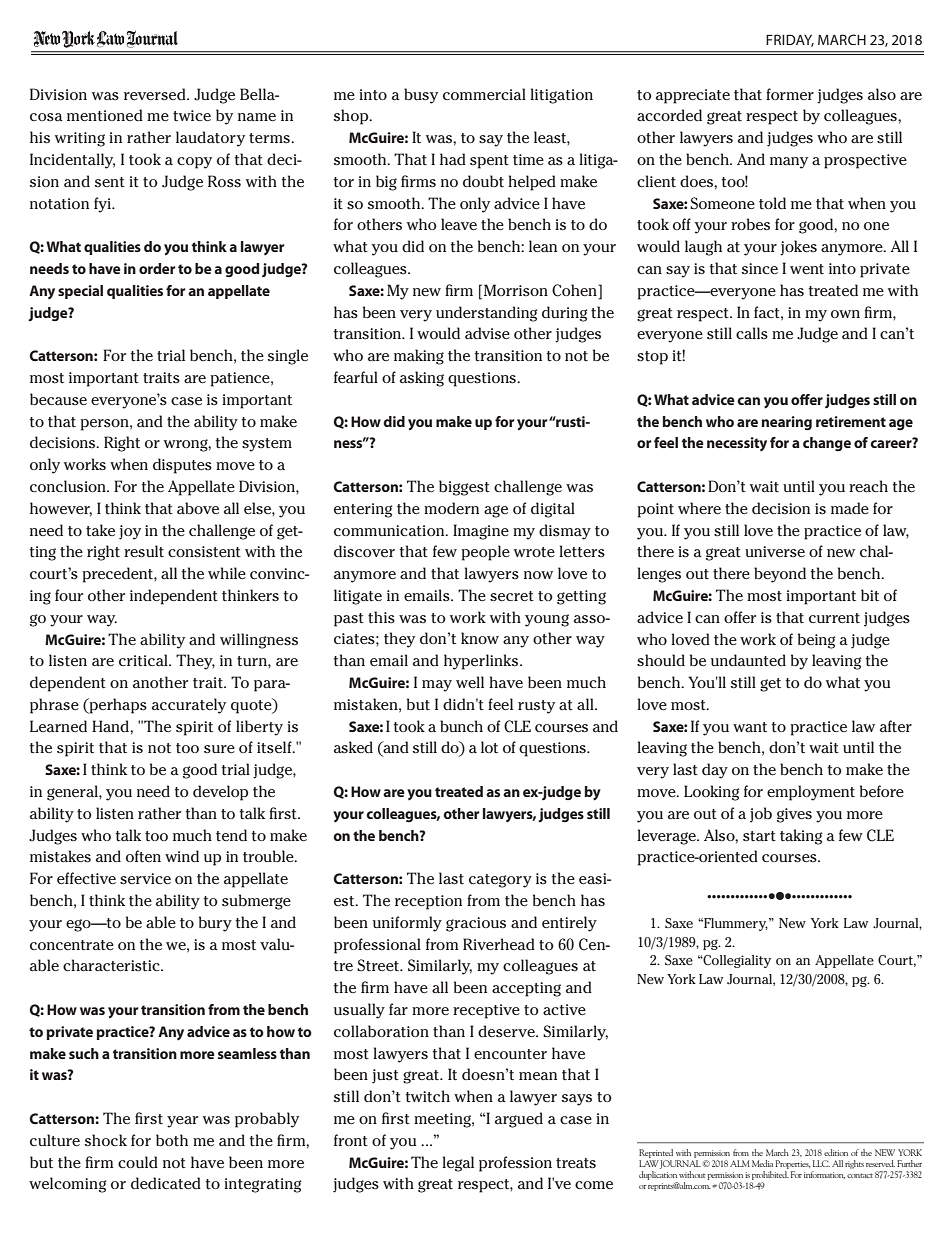 This page has height=1233, width=952. Describe the element at coordinates (484, 94) in the page. I see `commercial` at that location.
